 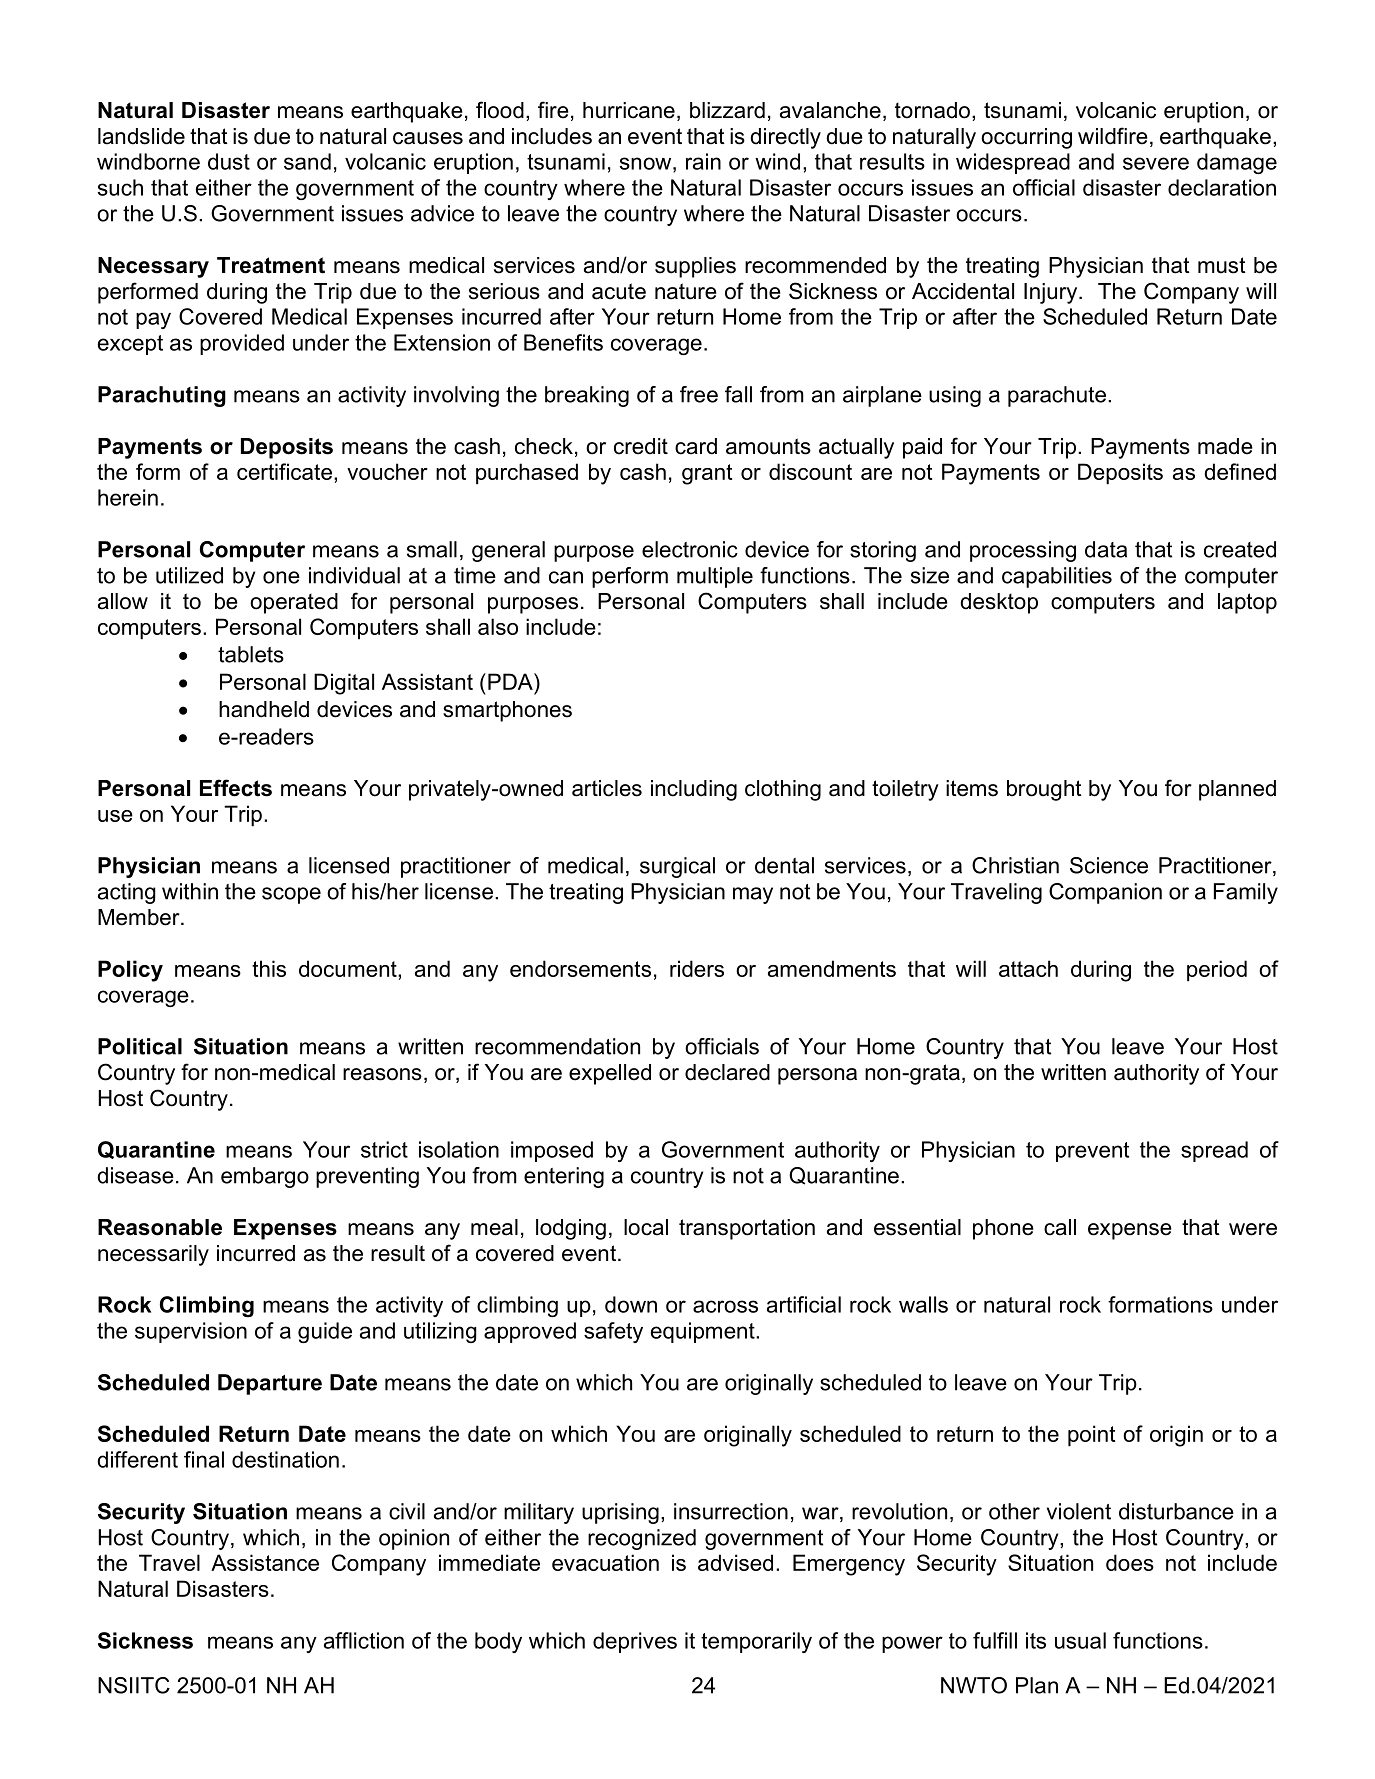 I want to click on dust, so click(x=229, y=161).
